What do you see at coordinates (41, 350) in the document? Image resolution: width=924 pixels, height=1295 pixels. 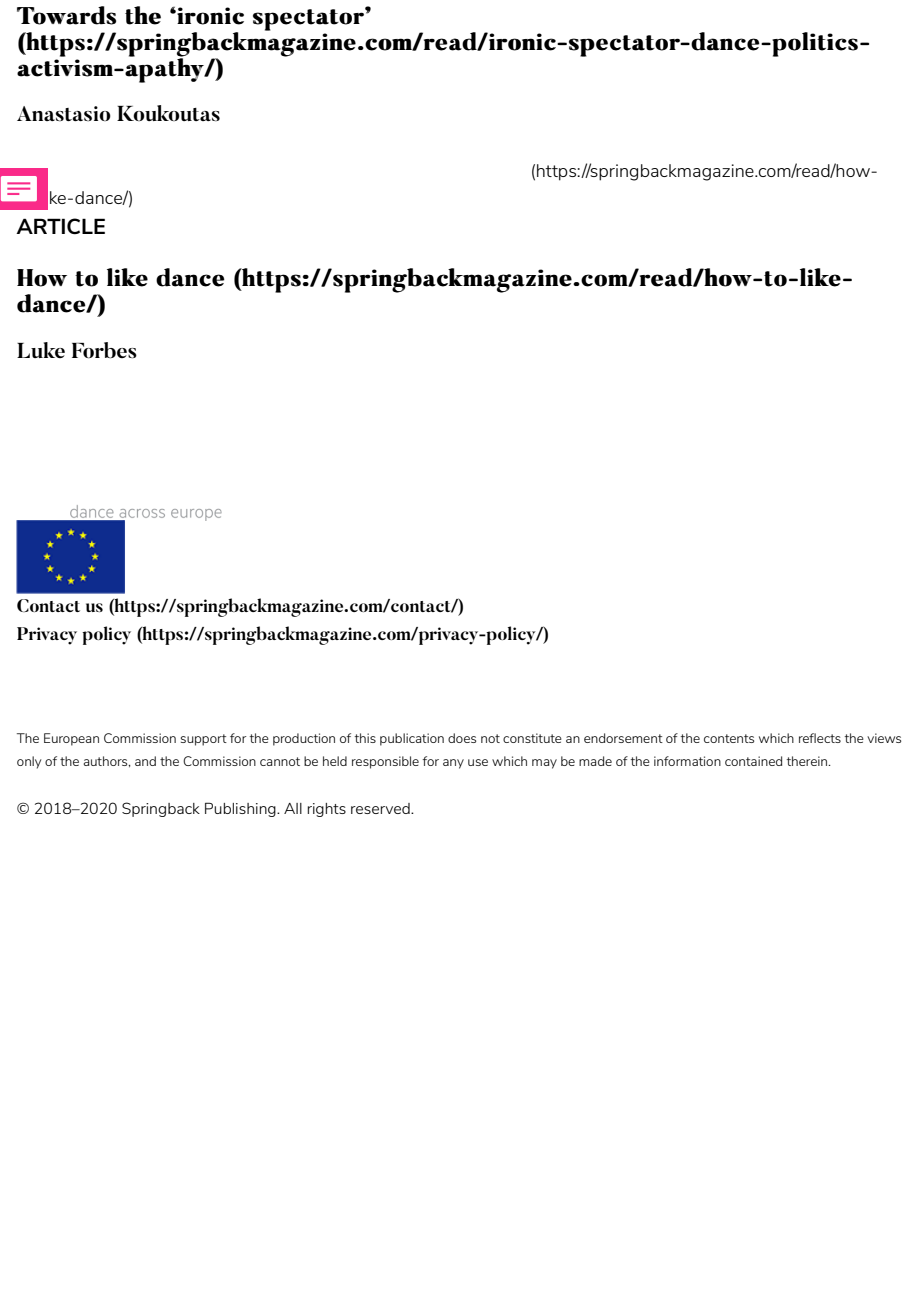 I see `Luke` at bounding box center [41, 350].
